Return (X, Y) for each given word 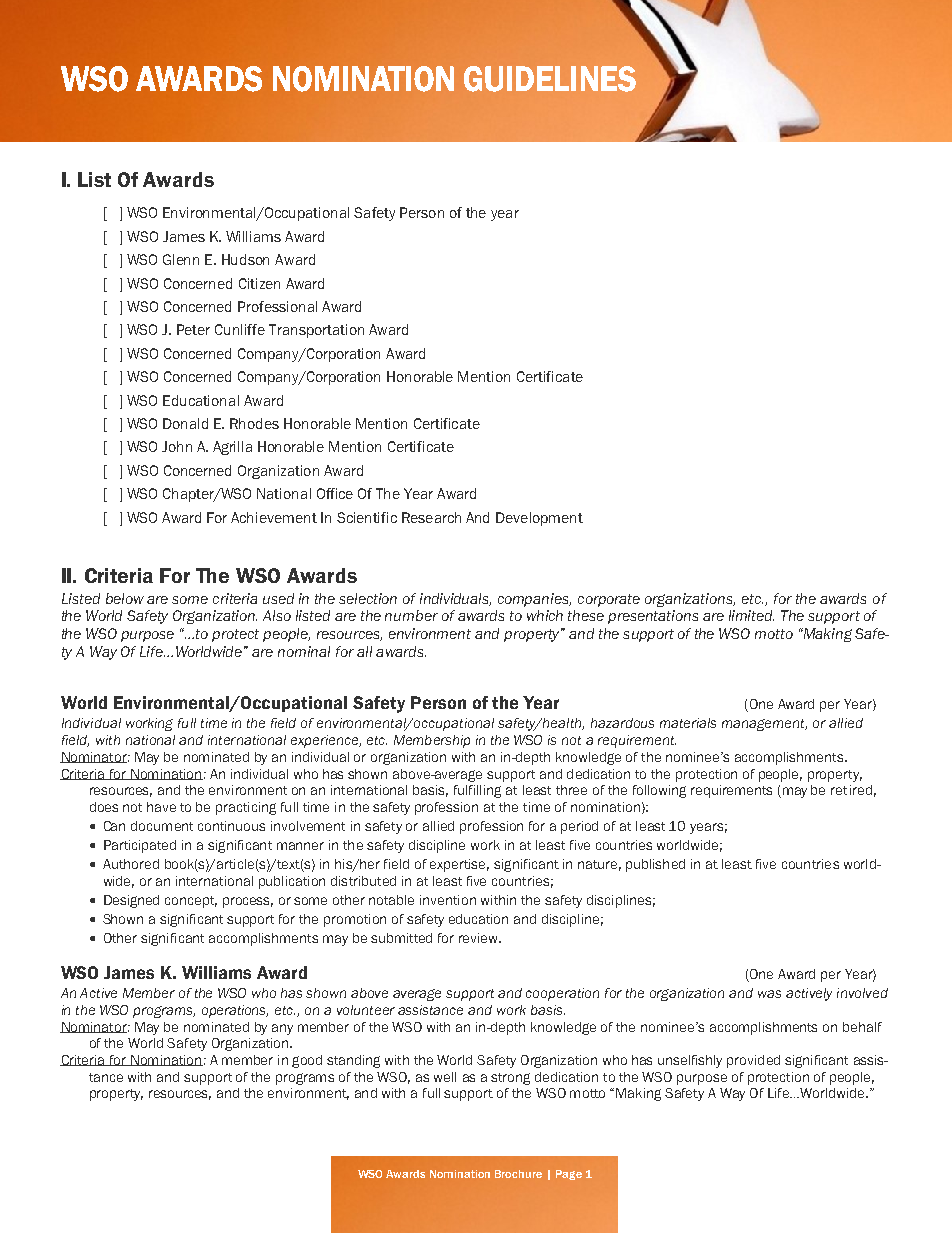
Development (539, 519)
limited (751, 615)
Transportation (316, 331)
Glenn (181, 259)
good (307, 1061)
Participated (140, 846)
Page (569, 1175)
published (655, 865)
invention (448, 900)
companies (534, 600)
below (125, 598)
